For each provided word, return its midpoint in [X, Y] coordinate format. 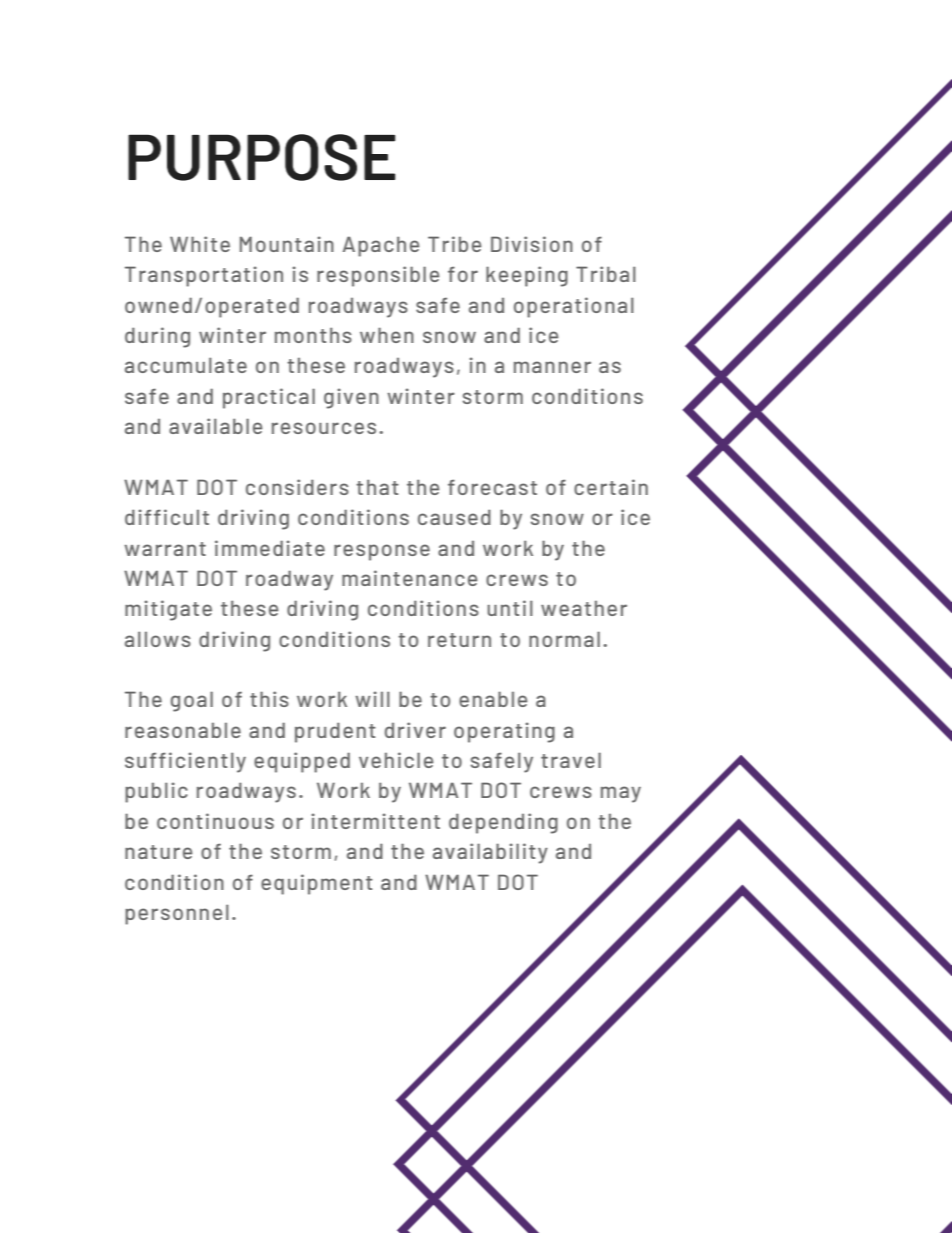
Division [532, 244]
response [382, 552]
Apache [381, 246]
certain [611, 487]
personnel [177, 914]
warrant [165, 549]
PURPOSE [261, 157]
